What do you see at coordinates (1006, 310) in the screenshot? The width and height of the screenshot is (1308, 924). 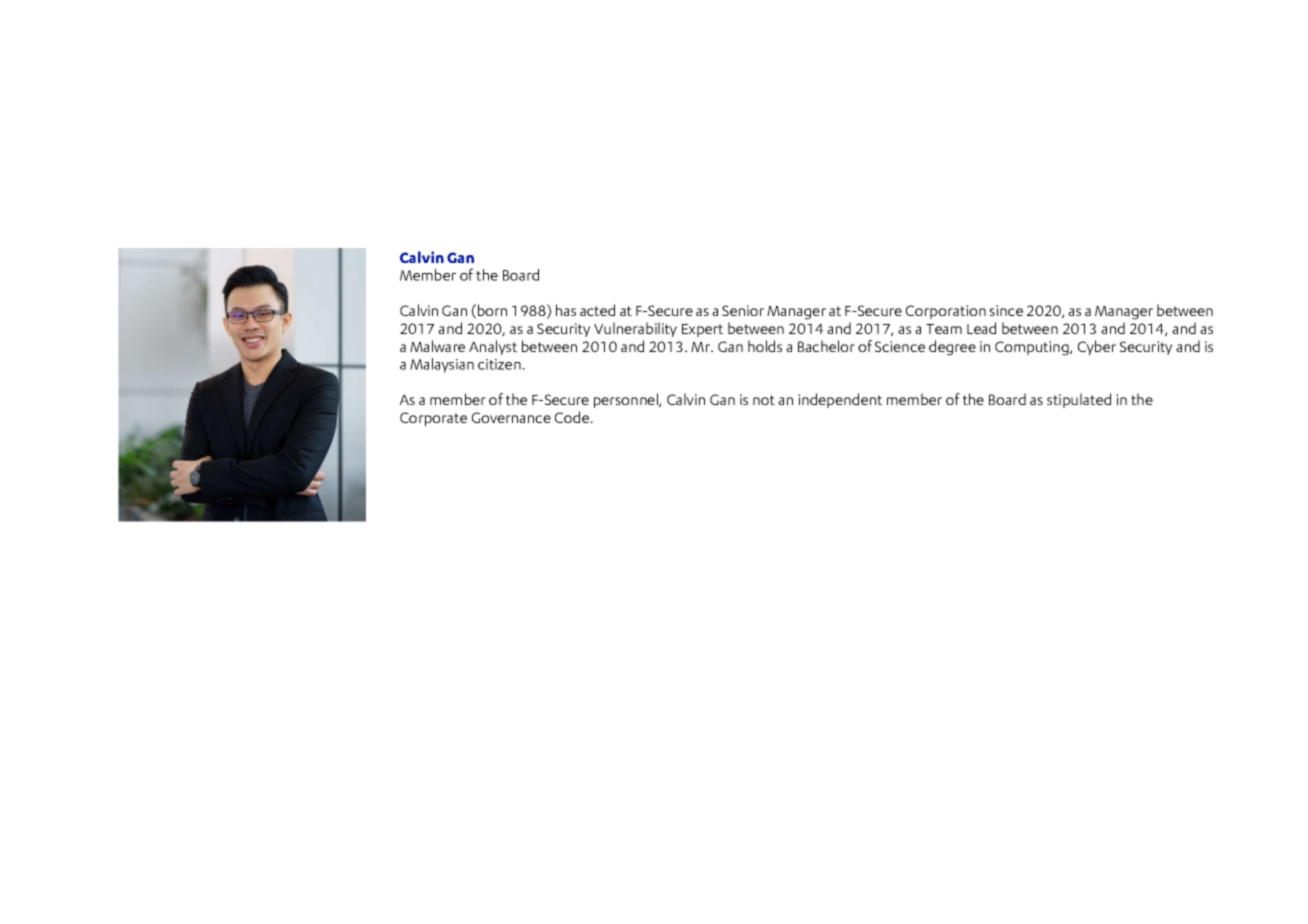 I see `since` at bounding box center [1006, 310].
